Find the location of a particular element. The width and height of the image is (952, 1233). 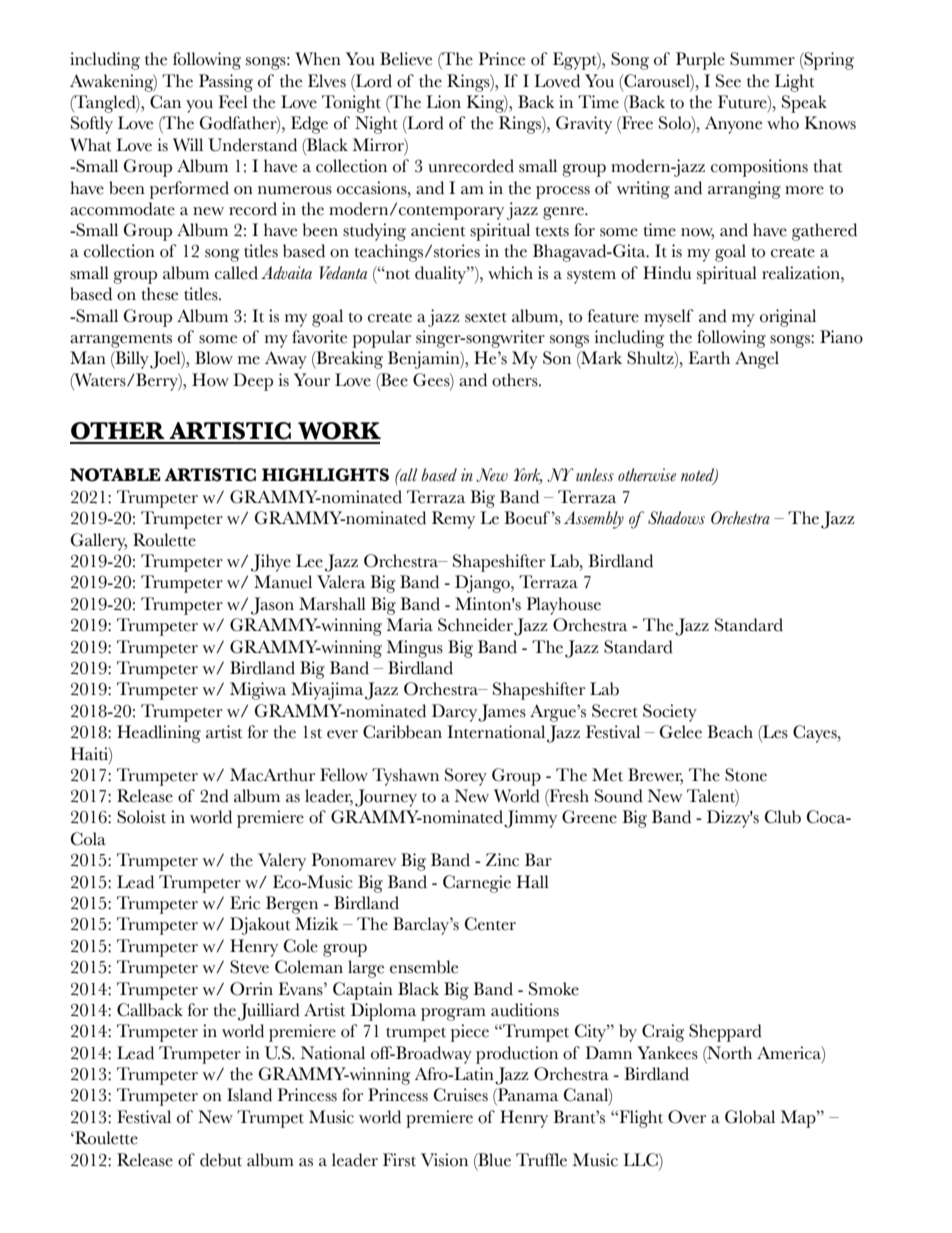

Passing is located at coordinates (226, 83).
